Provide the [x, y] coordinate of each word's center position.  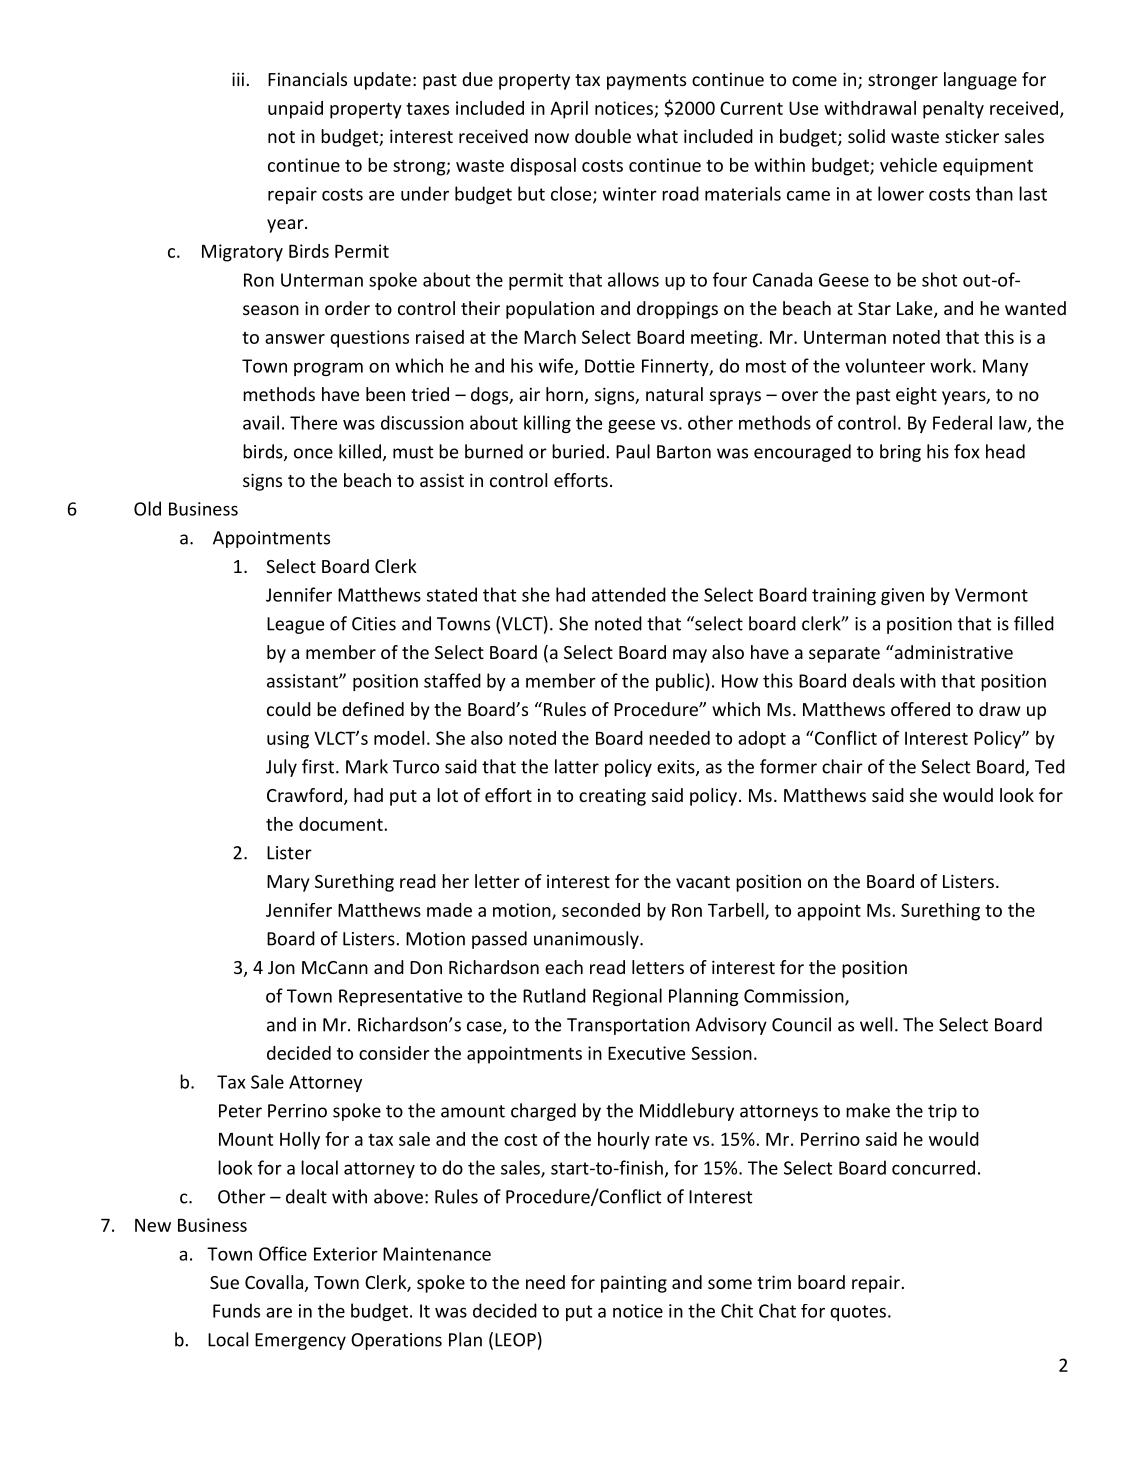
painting [634, 1284]
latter [577, 766]
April [569, 110]
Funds [236, 1310]
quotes [858, 1313]
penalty [953, 110]
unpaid [295, 110]
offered [920, 709]
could [289, 709]
